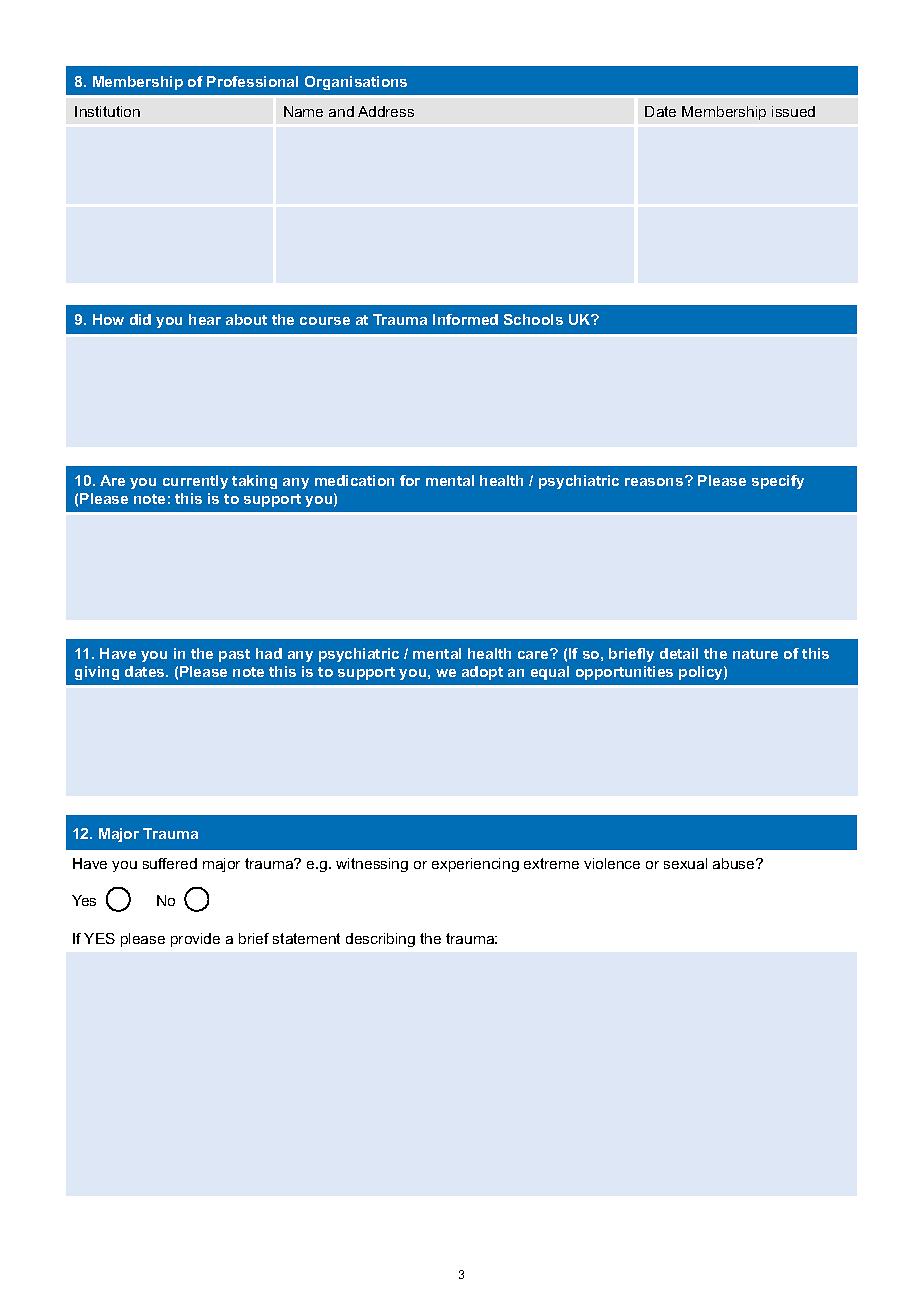 Image resolution: width=924 pixels, height=1308 pixels. I want to click on specify, so click(778, 482).
